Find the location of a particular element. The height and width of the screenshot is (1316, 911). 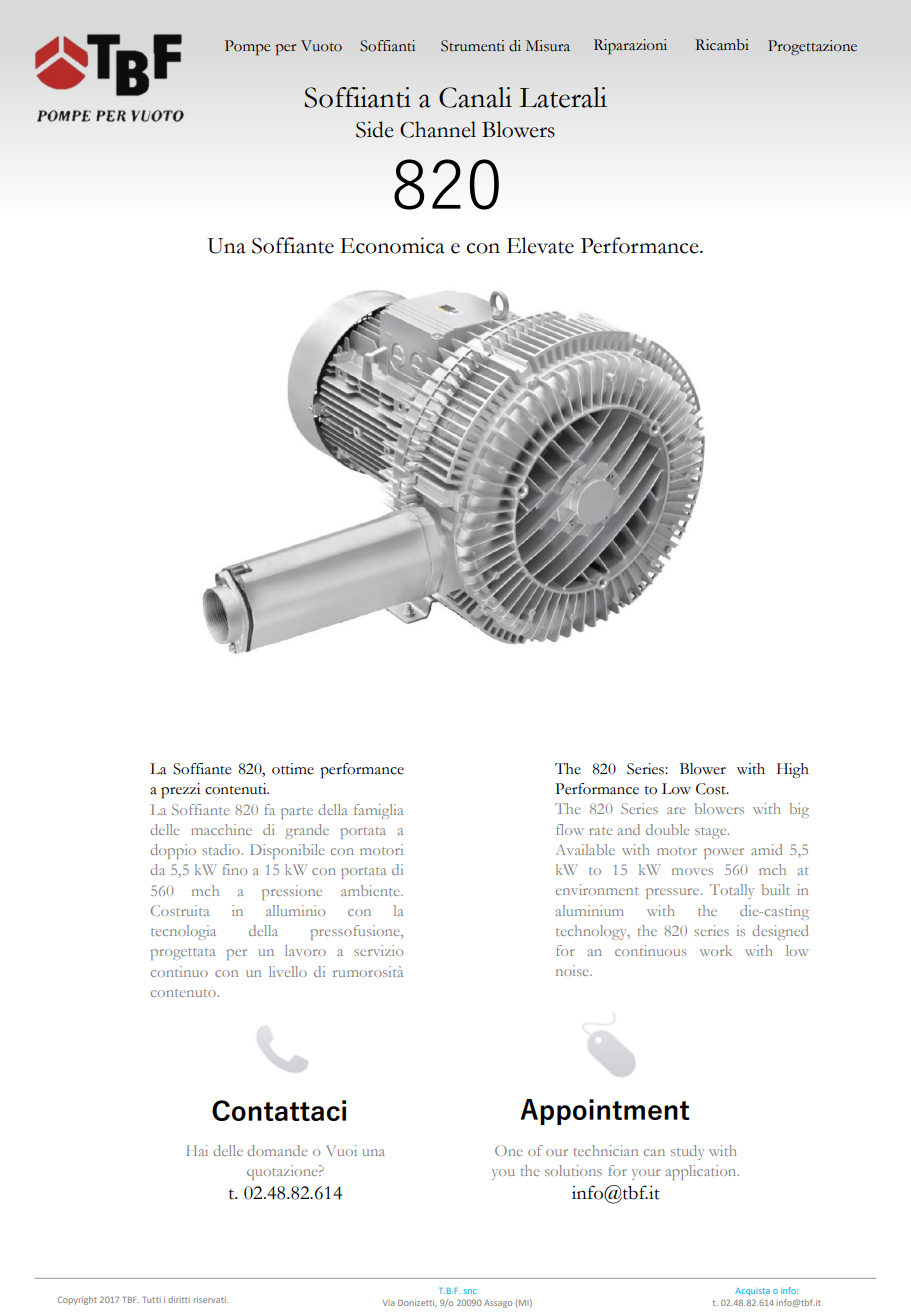

noise is located at coordinates (573, 970).
